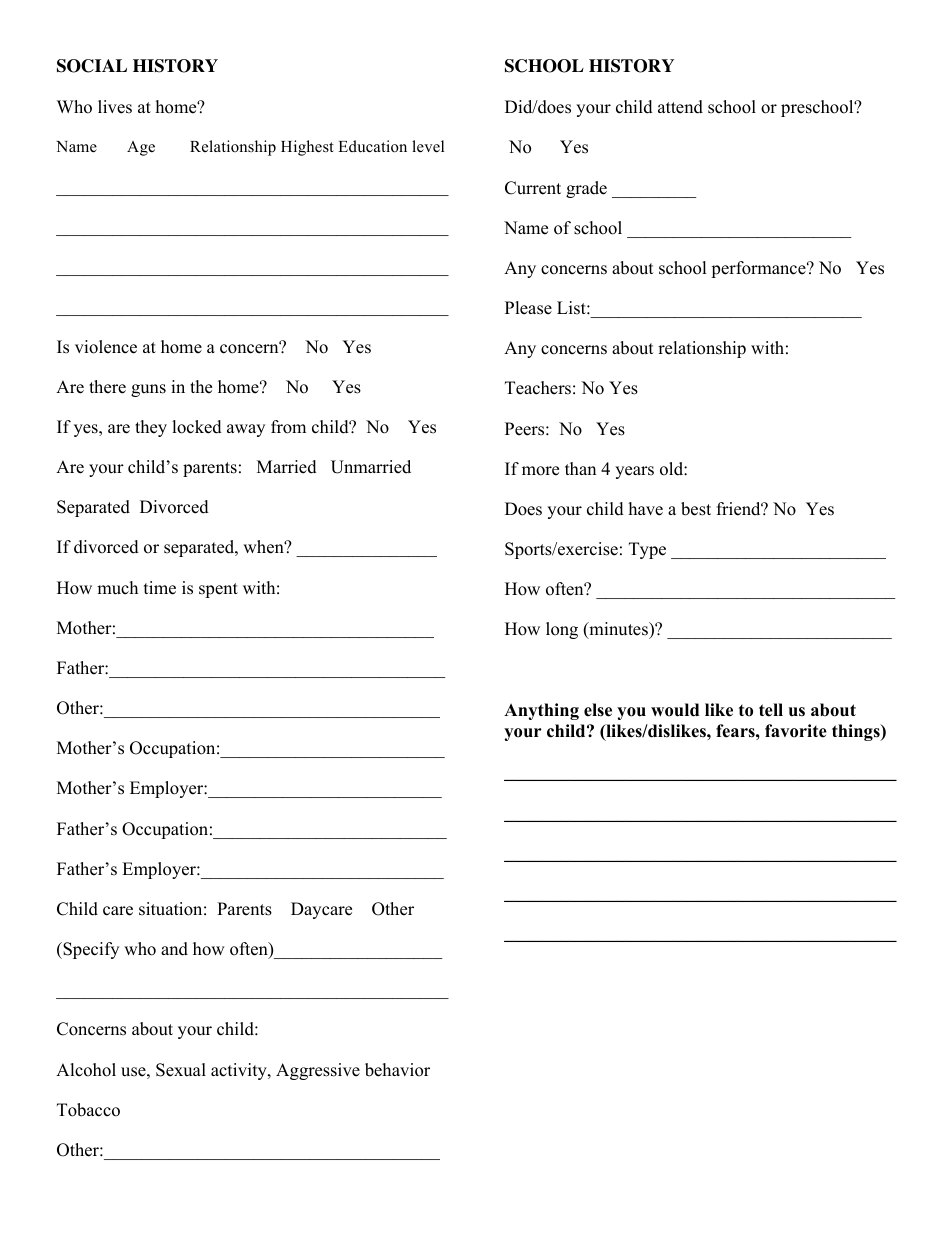 This image has width=952, height=1233. I want to click on lives, so click(115, 107).
